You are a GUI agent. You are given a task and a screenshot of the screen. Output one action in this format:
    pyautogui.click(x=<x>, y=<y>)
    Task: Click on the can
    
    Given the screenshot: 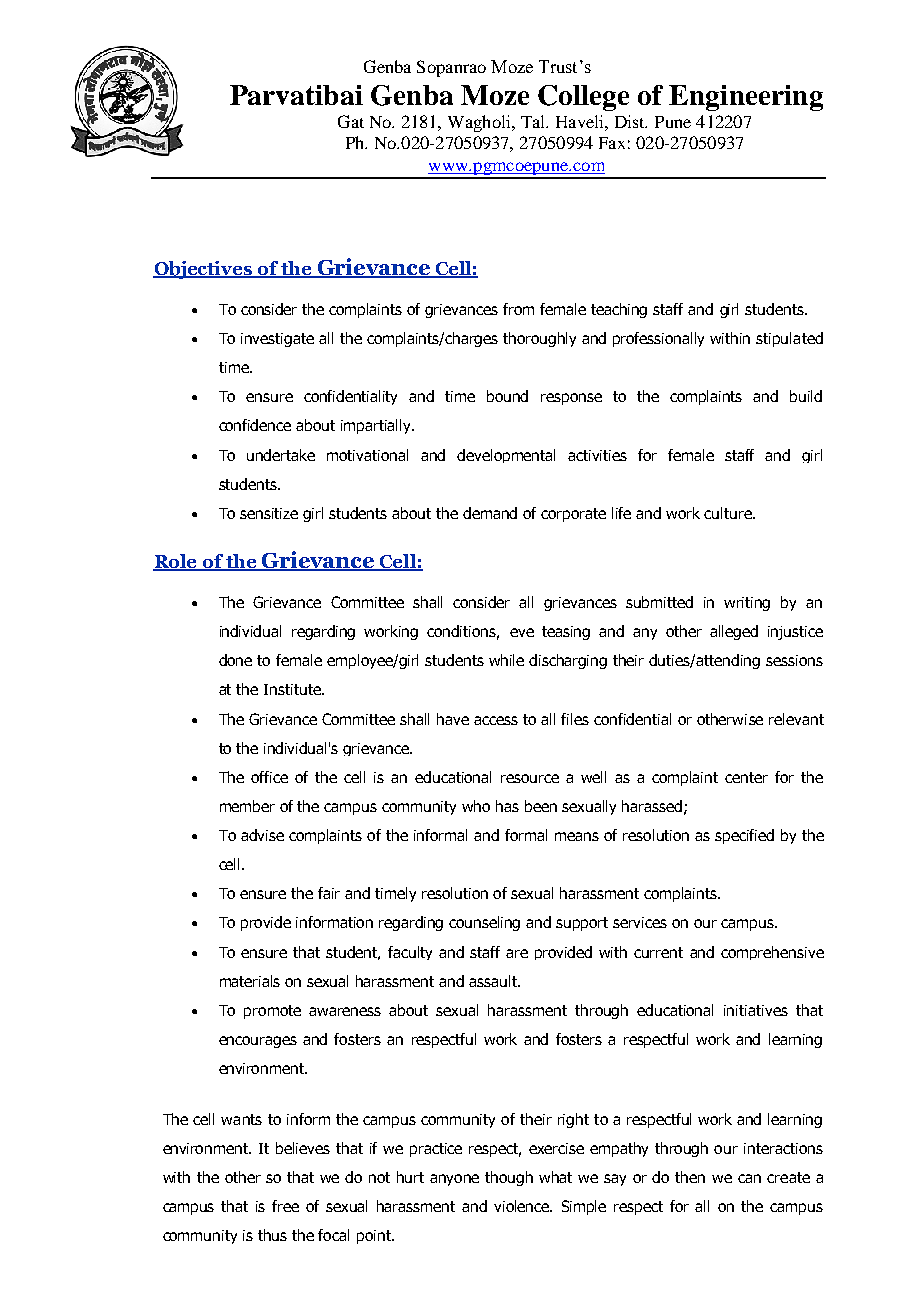 What is the action you would take?
    pyautogui.click(x=749, y=1178)
